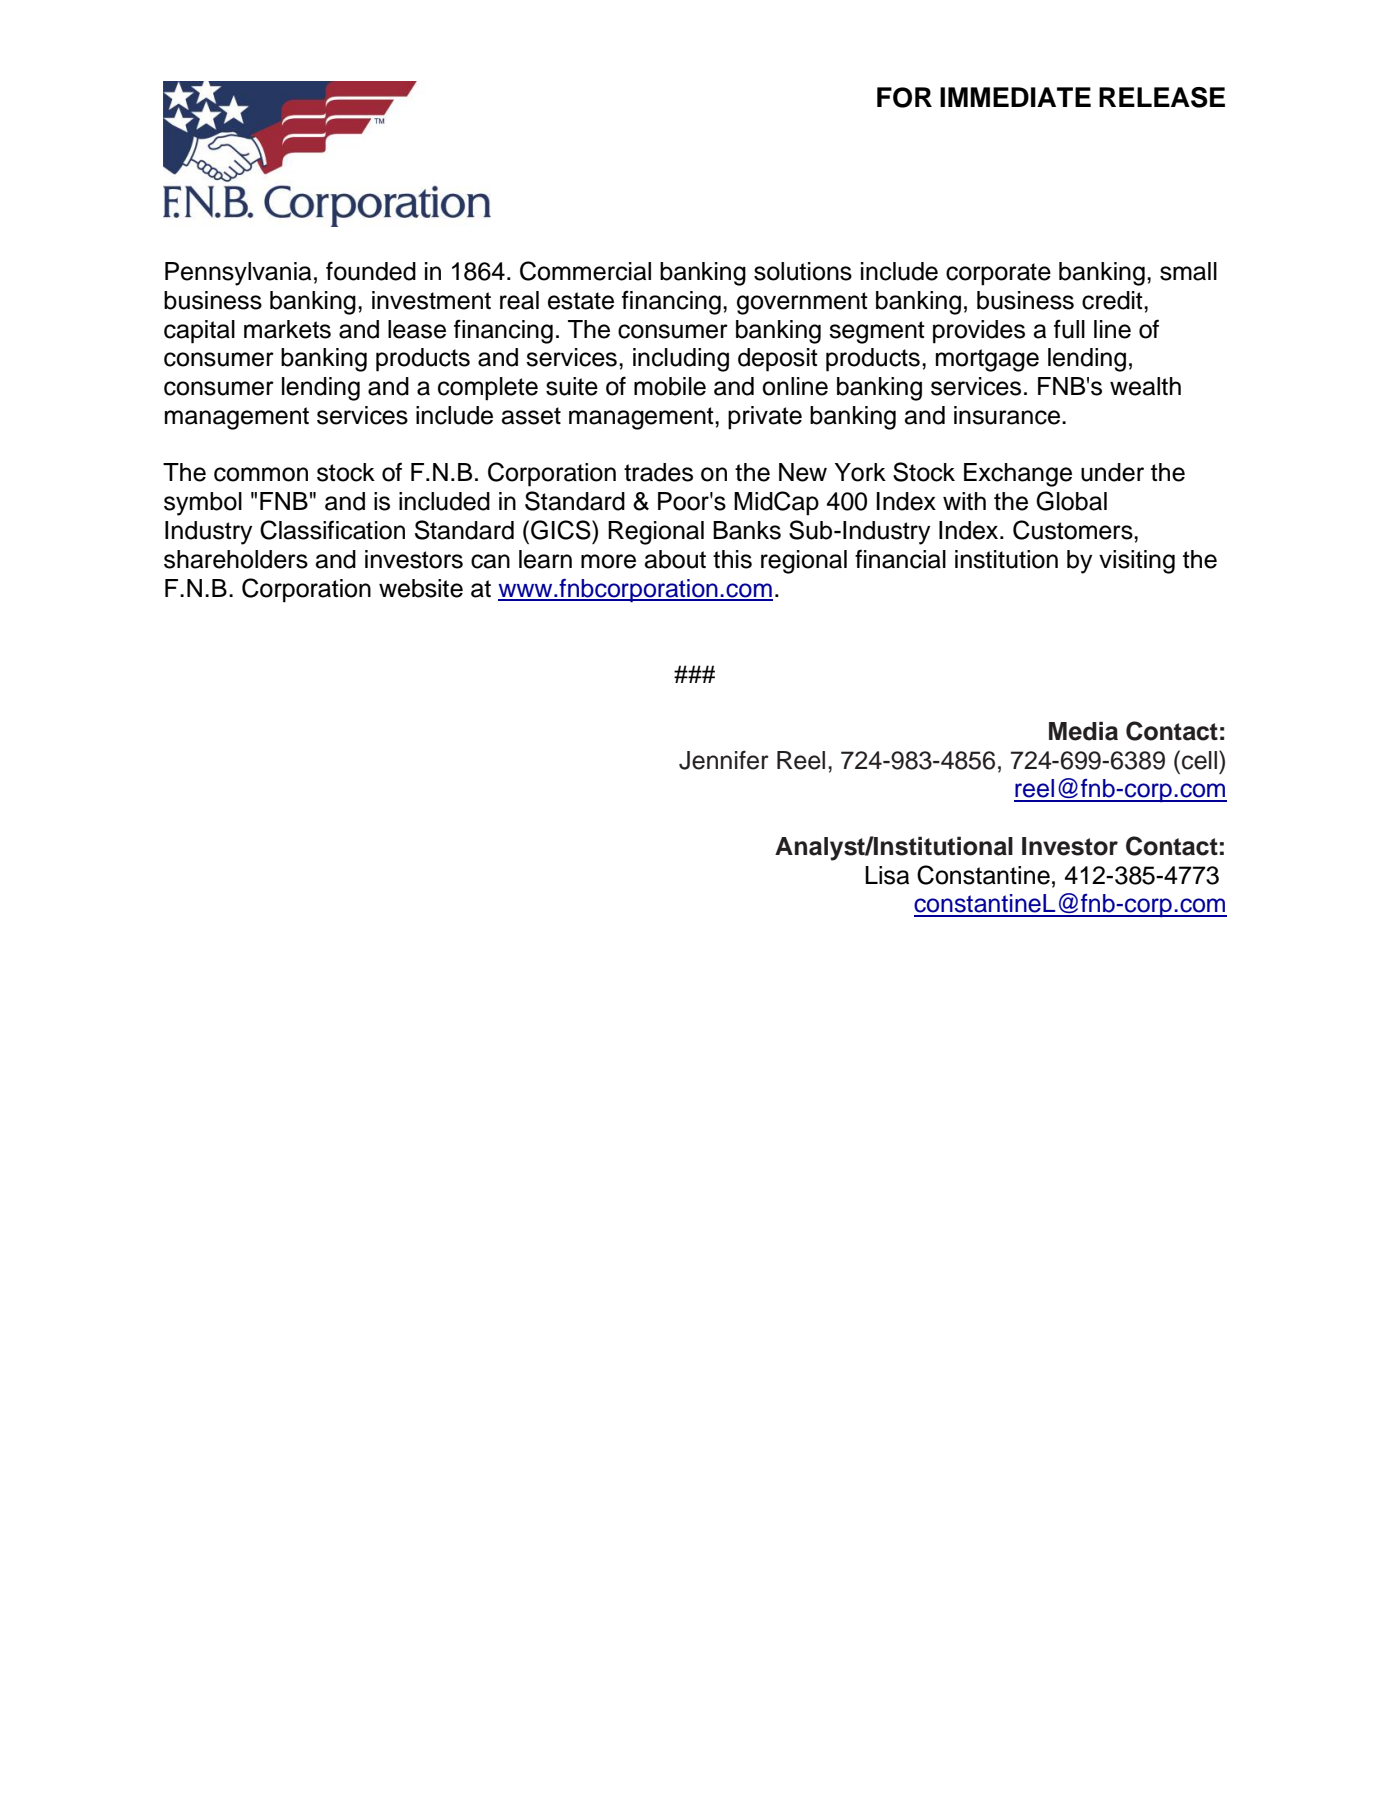 The height and width of the document is (1799, 1390). What do you see at coordinates (802, 303) in the document?
I see `government` at bounding box center [802, 303].
